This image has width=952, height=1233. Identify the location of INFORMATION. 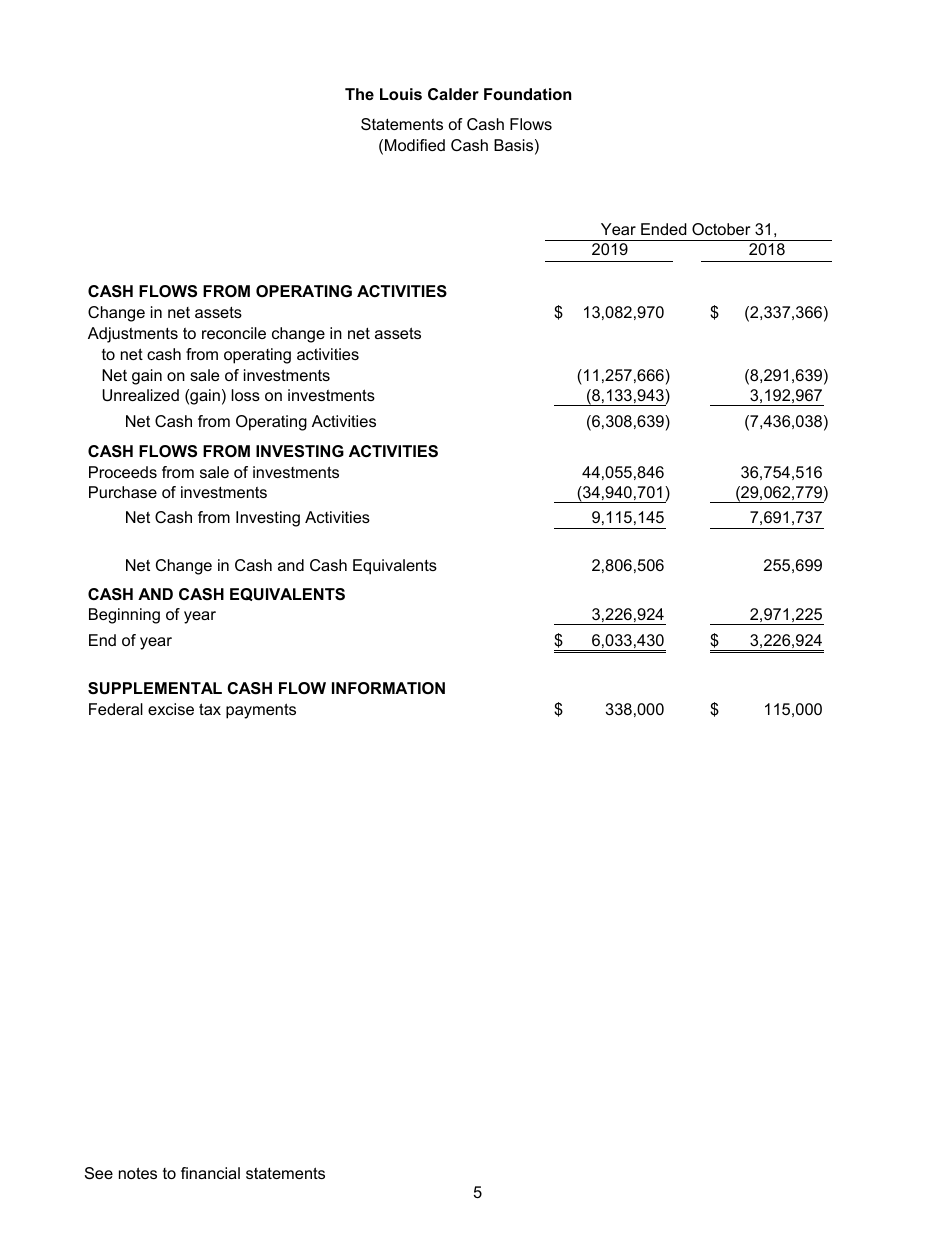
(388, 688).
